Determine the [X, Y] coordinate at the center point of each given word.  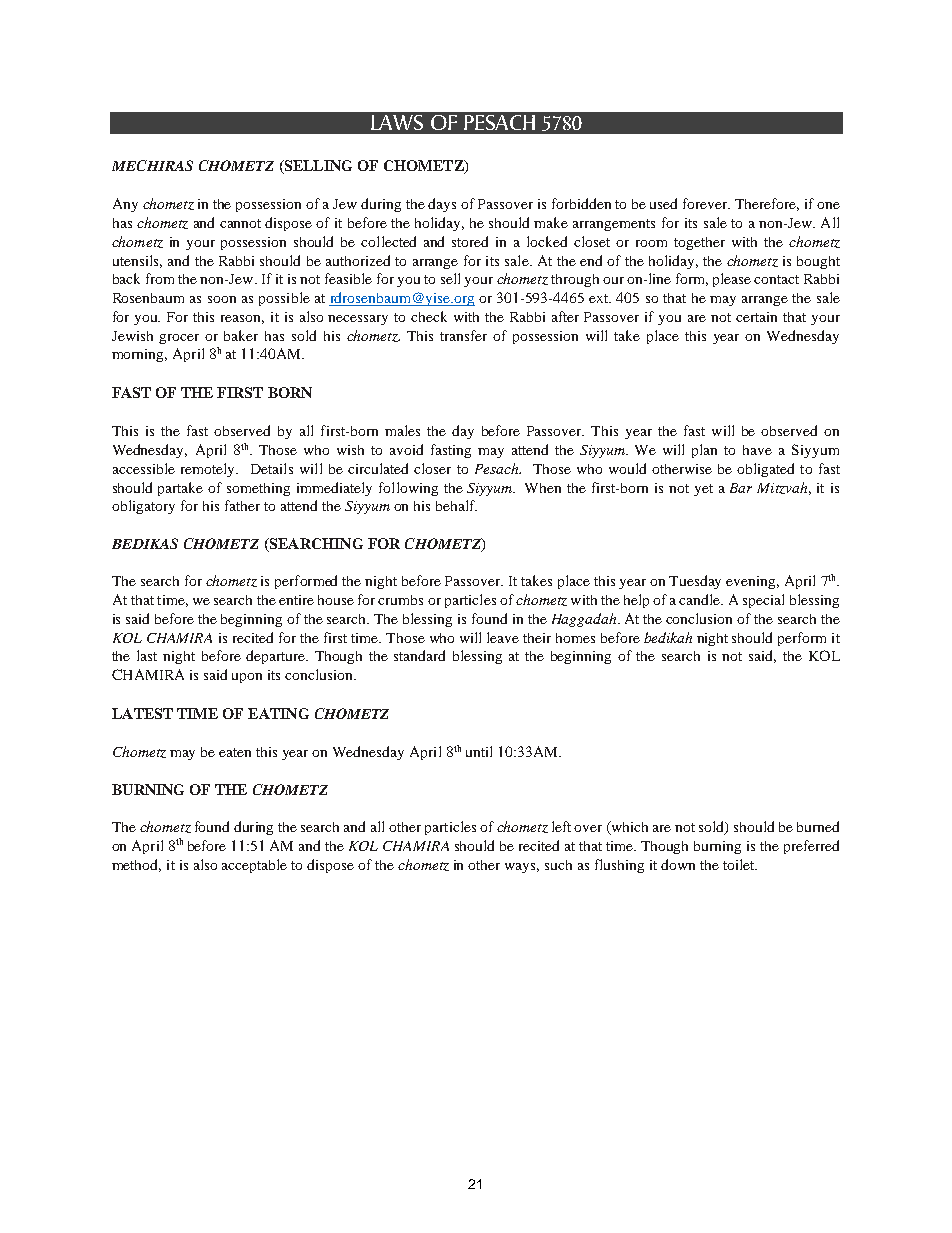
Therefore [767, 204]
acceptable [254, 866]
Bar [741, 488]
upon [247, 678]
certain [756, 317]
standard [419, 655]
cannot [240, 223]
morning [139, 355]
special [763, 601]
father [242, 505]
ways [522, 868]
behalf [456, 505]
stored [470, 241]
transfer [463, 335]
